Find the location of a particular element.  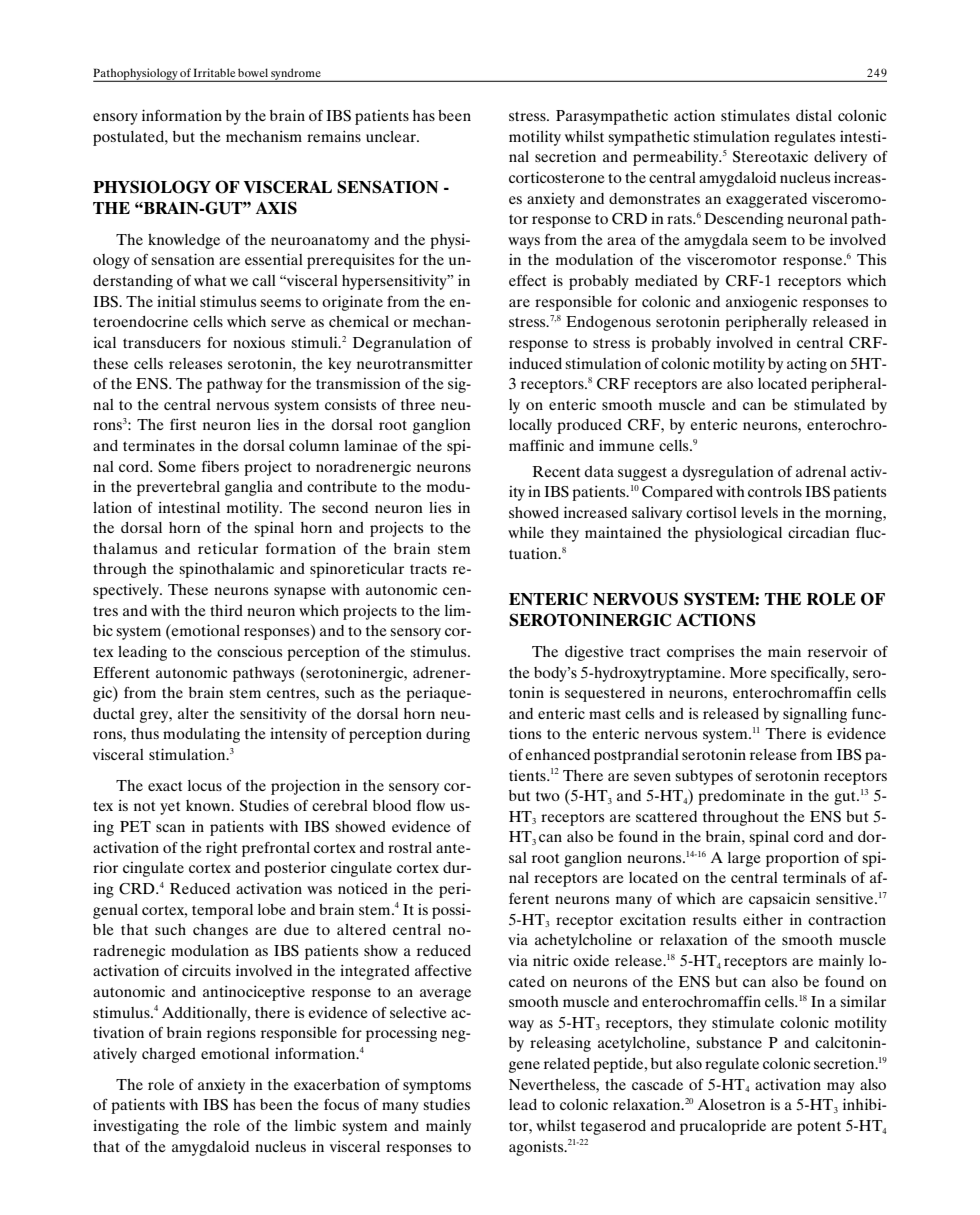

regions is located at coordinates (231, 1034).
